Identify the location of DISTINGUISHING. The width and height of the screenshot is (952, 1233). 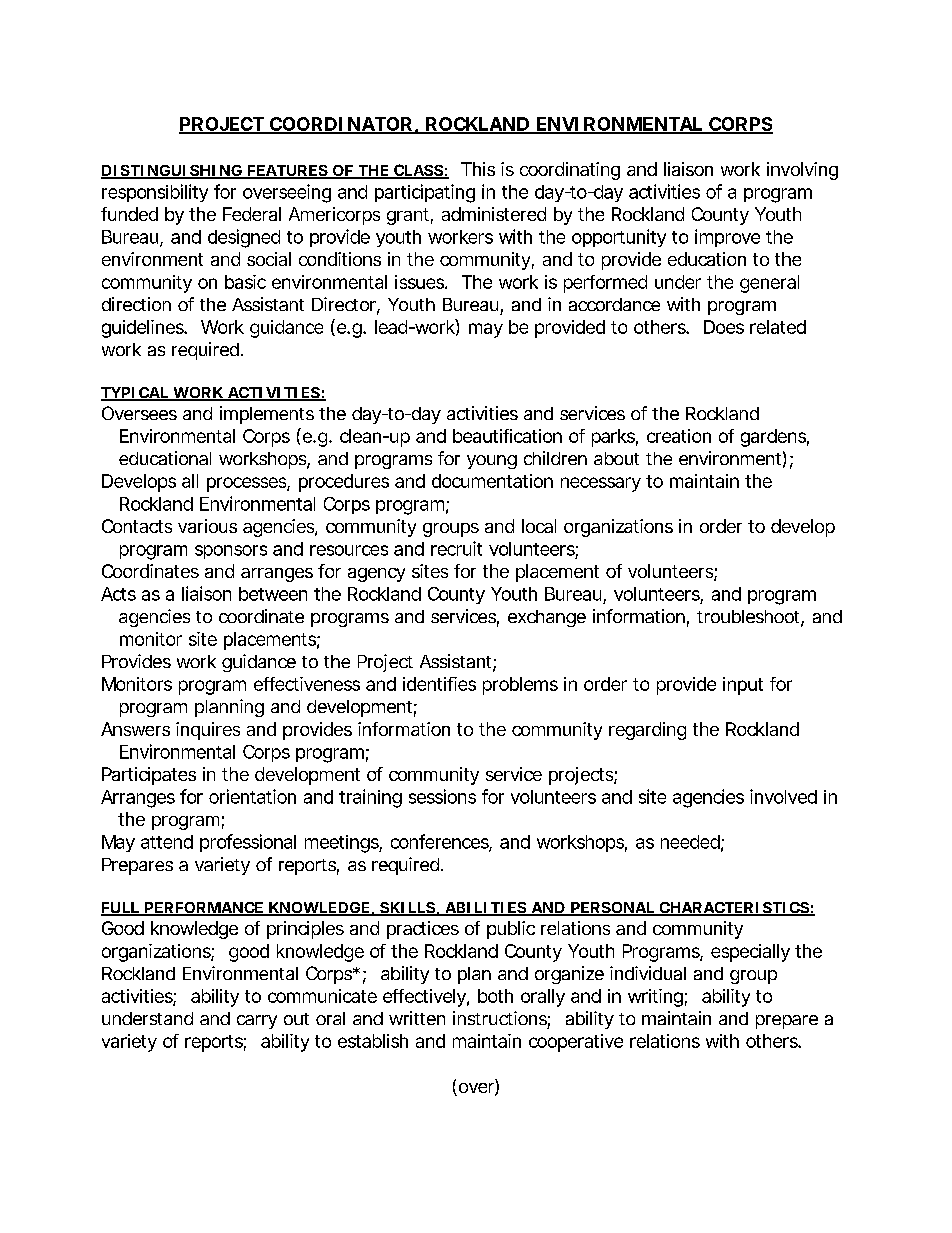
(172, 171).
